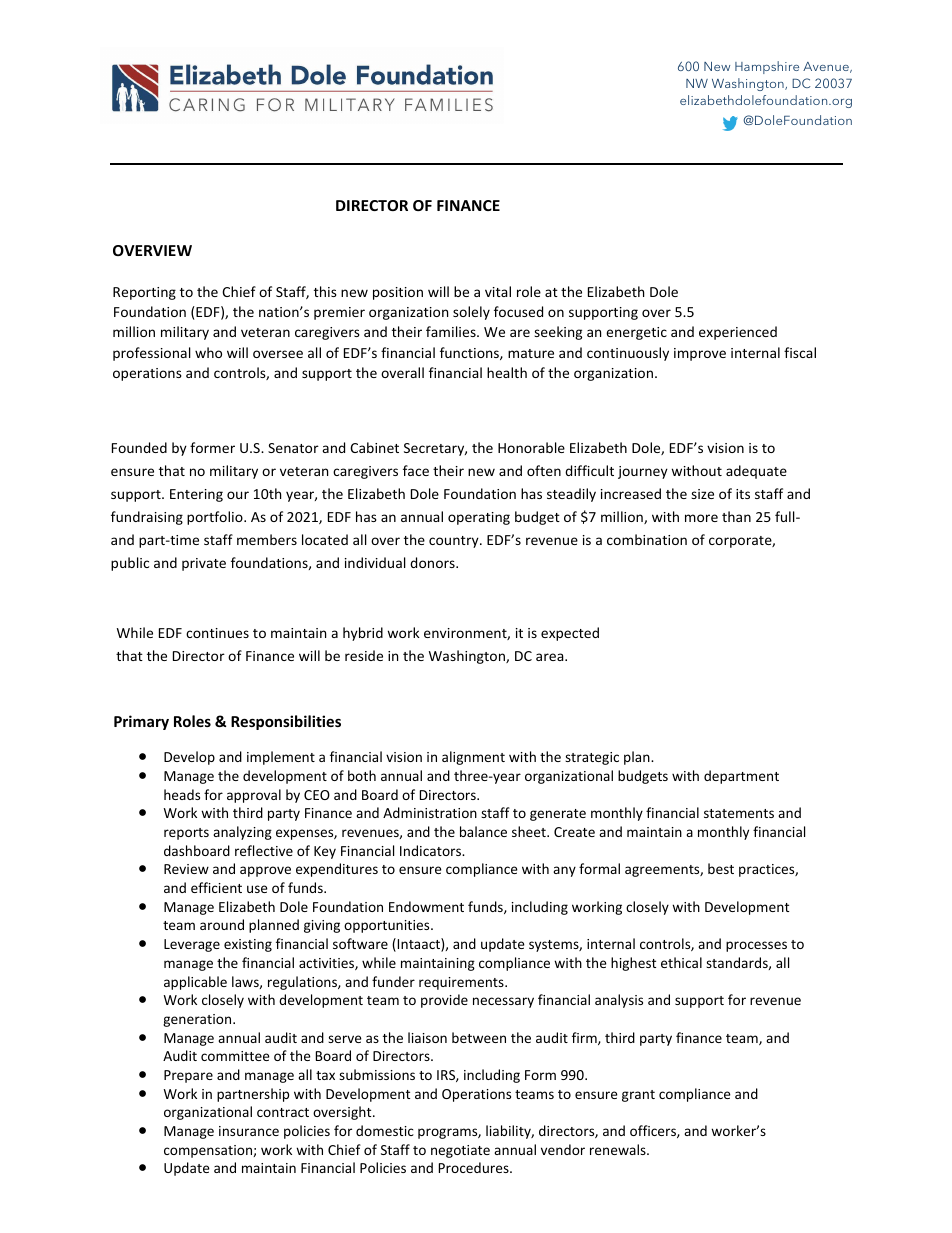 This document has width=952, height=1233. What do you see at coordinates (433, 562) in the document?
I see `donors` at bounding box center [433, 562].
